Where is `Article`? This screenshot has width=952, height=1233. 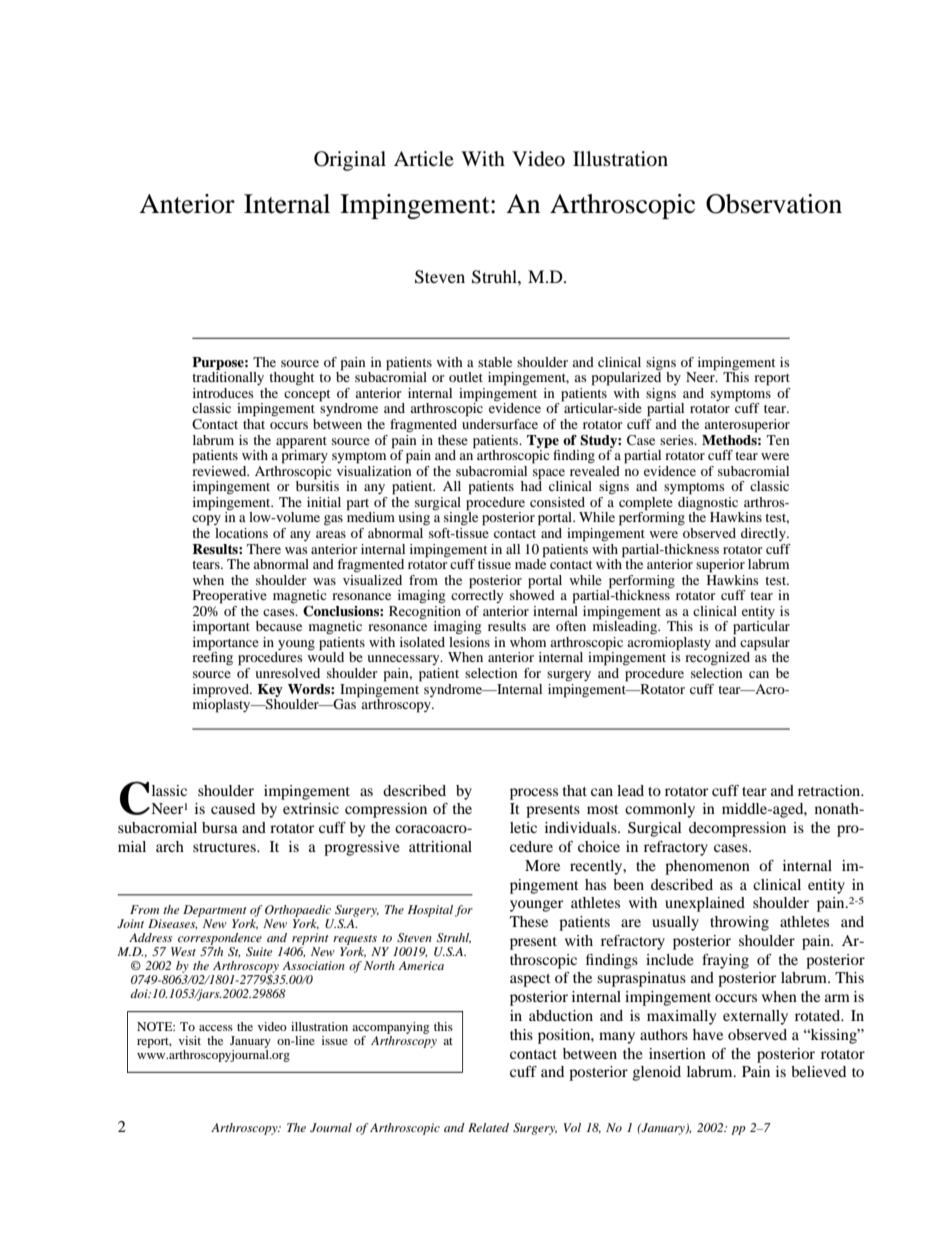 Article is located at coordinates (424, 158).
